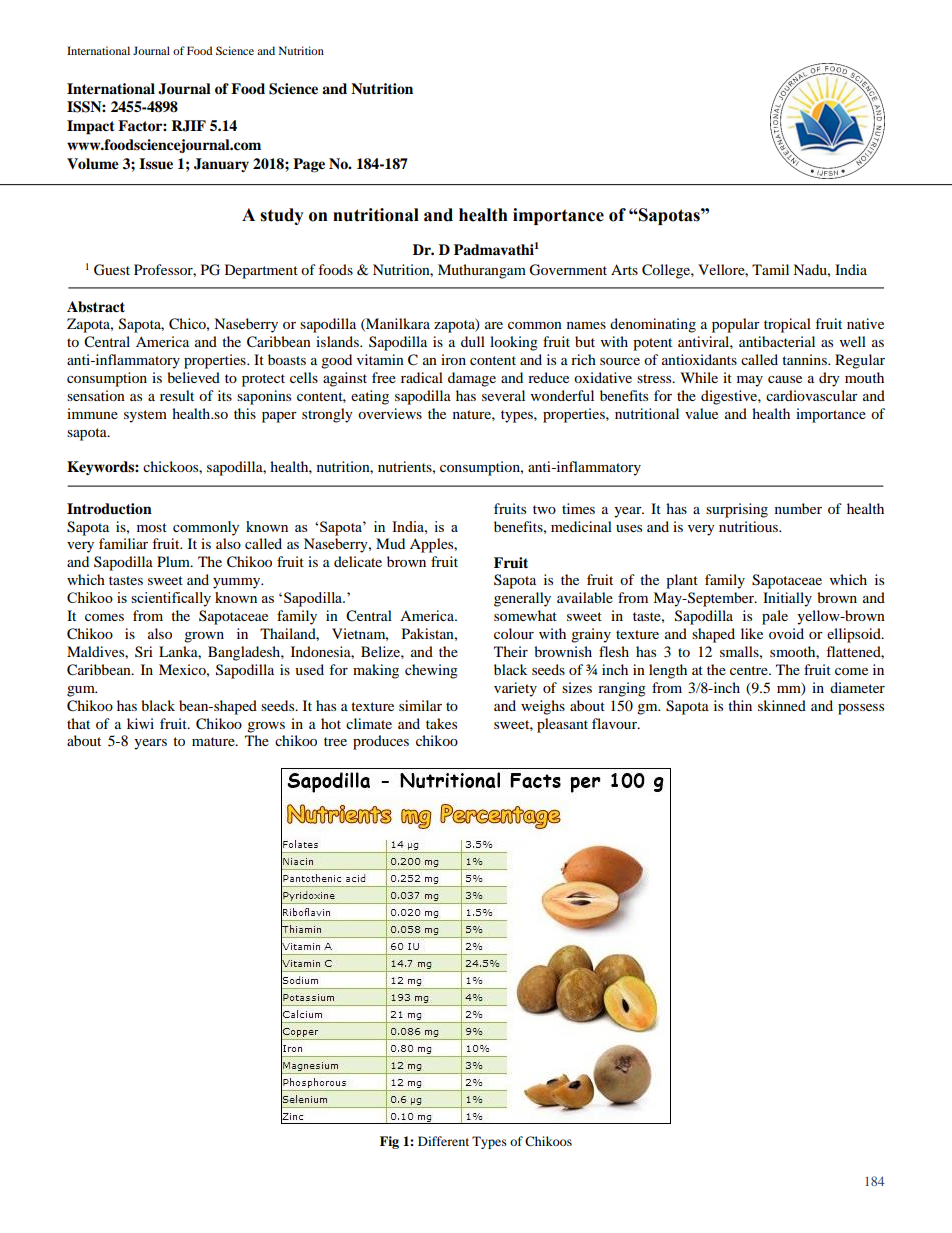 The image size is (952, 1233). What do you see at coordinates (770, 269) in the screenshot?
I see `Tamil` at bounding box center [770, 269].
